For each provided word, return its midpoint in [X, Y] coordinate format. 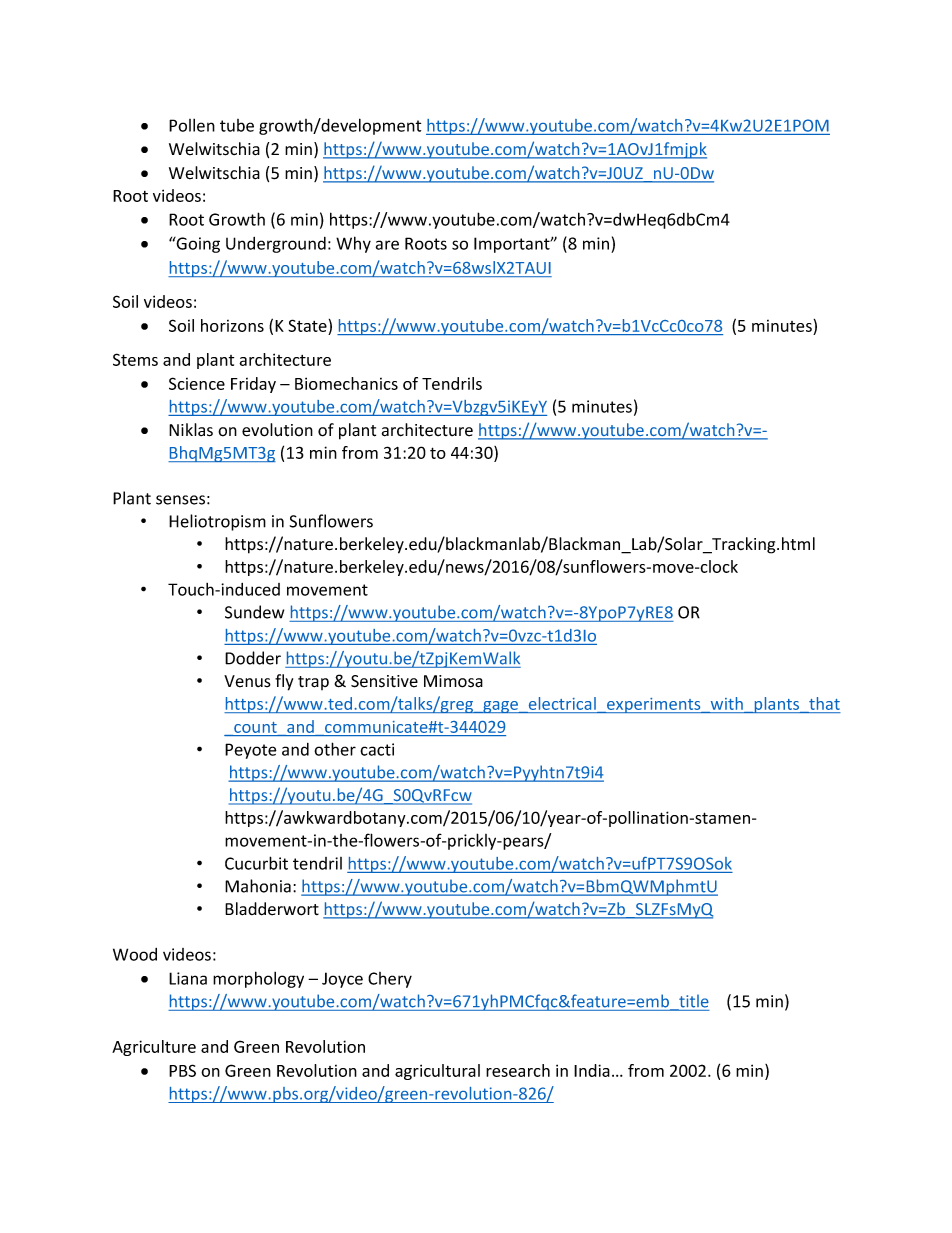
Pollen [192, 125]
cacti [377, 749]
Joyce [342, 980]
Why [353, 244]
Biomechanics [346, 383]
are [387, 245]
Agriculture [154, 1048]
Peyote [251, 751]
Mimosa [453, 681]
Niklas [191, 430]
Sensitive [384, 681]
